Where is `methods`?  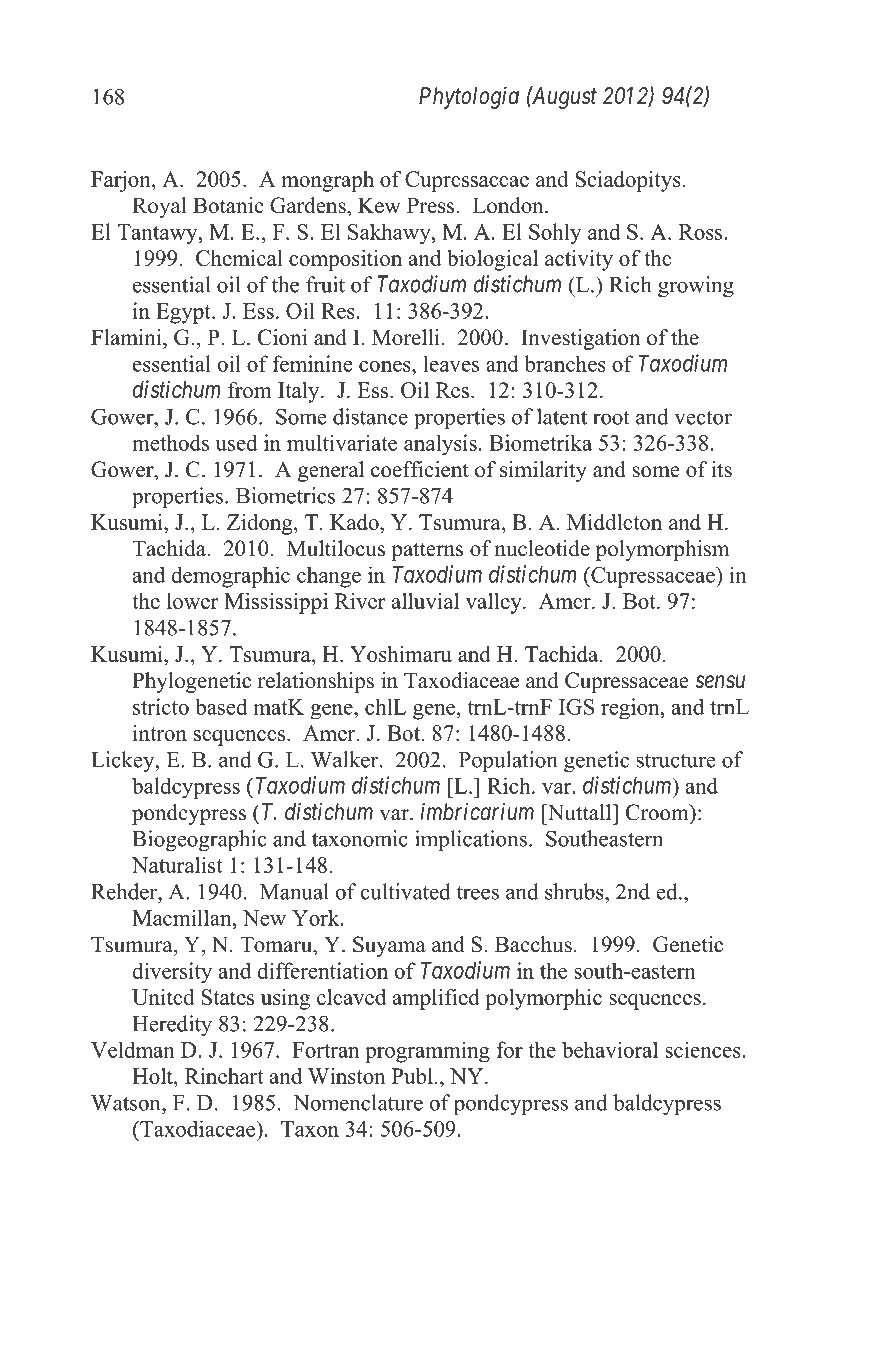
methods is located at coordinates (170, 443).
